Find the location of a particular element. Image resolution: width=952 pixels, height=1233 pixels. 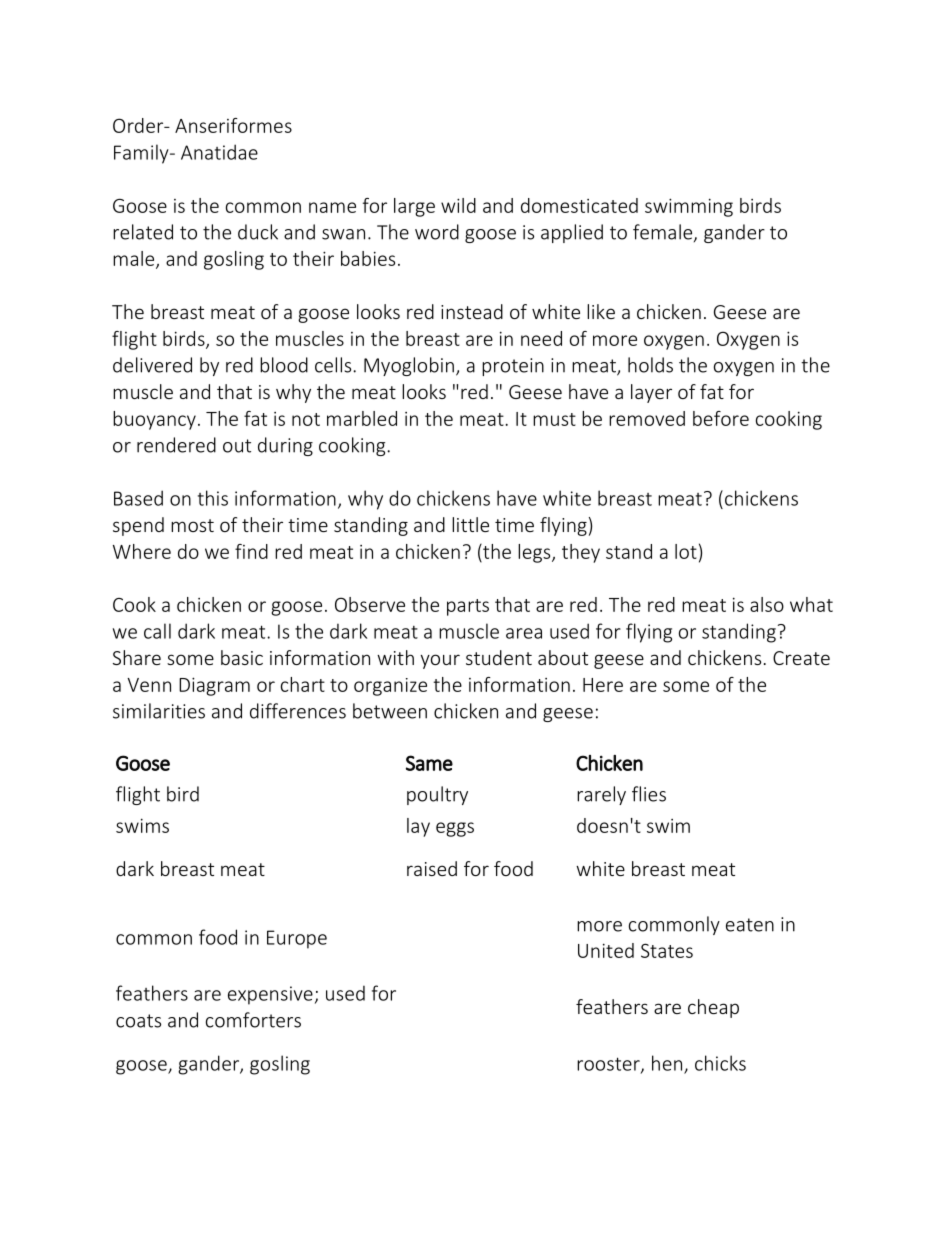

duck is located at coordinates (258, 232).
